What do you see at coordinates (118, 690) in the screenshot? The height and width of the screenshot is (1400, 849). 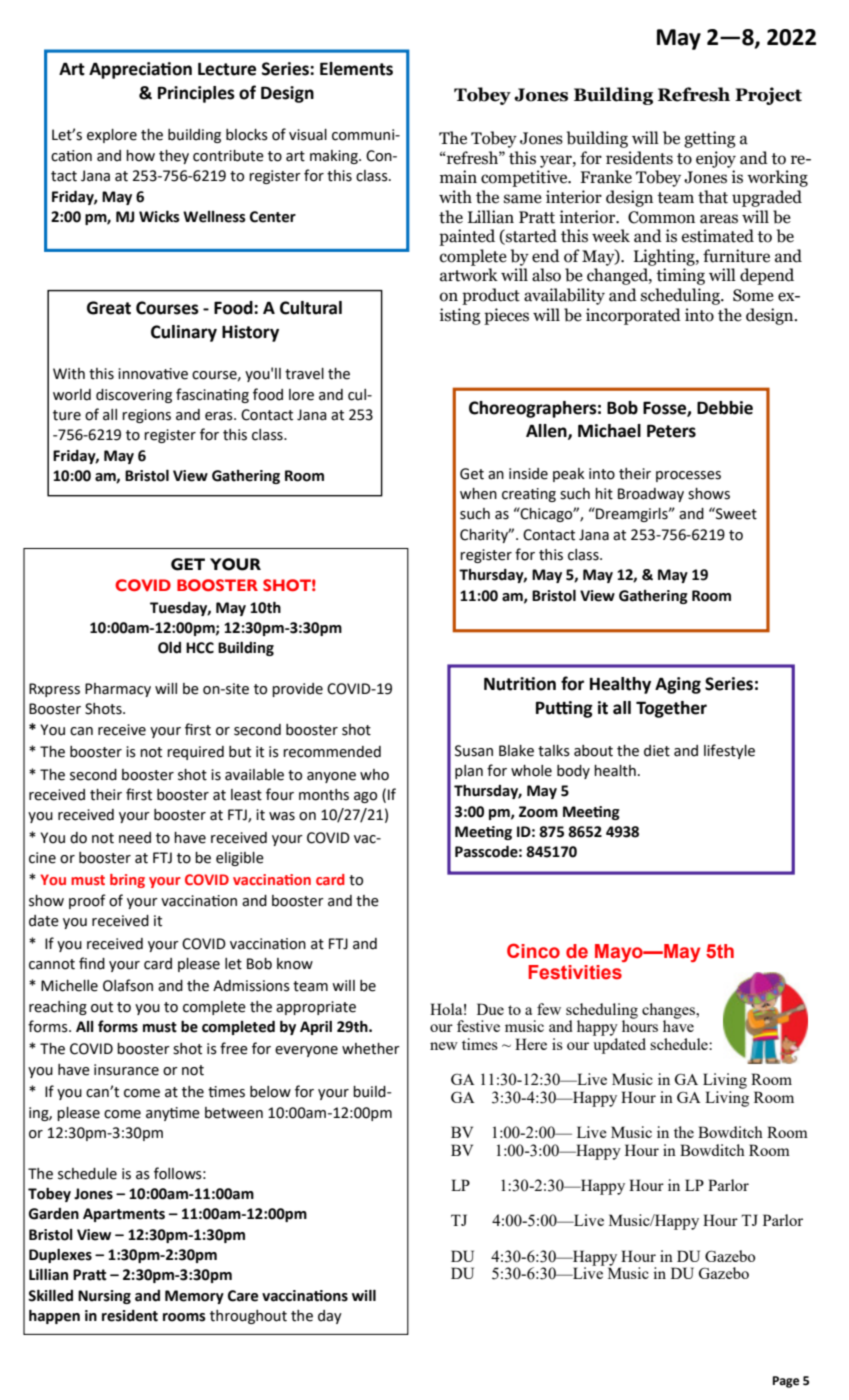 I see `Pharmacy` at bounding box center [118, 690].
